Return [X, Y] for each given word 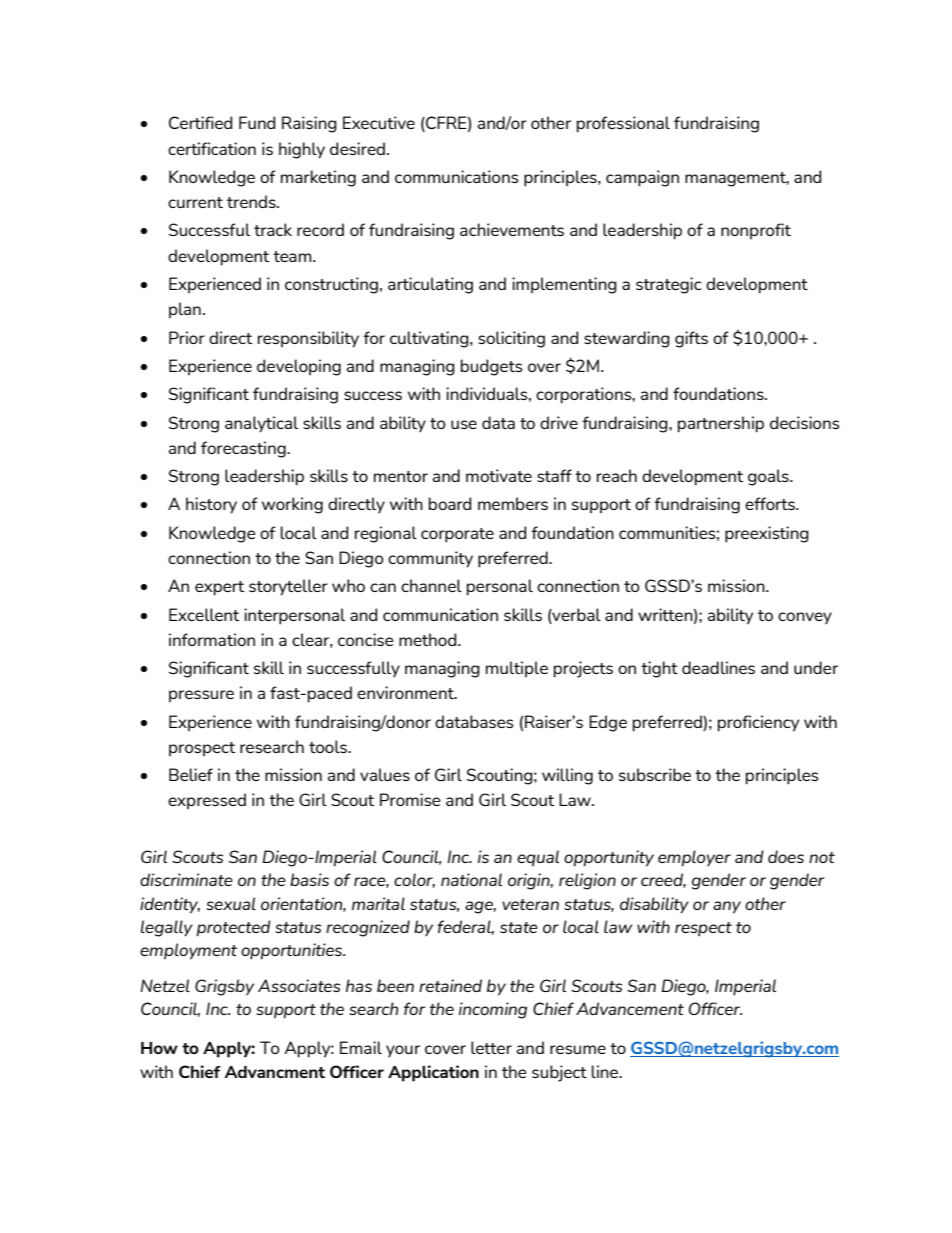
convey [805, 618]
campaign [642, 178]
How [159, 1048]
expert [219, 588]
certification [212, 148]
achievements [512, 229]
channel [431, 585]
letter [491, 1047]
